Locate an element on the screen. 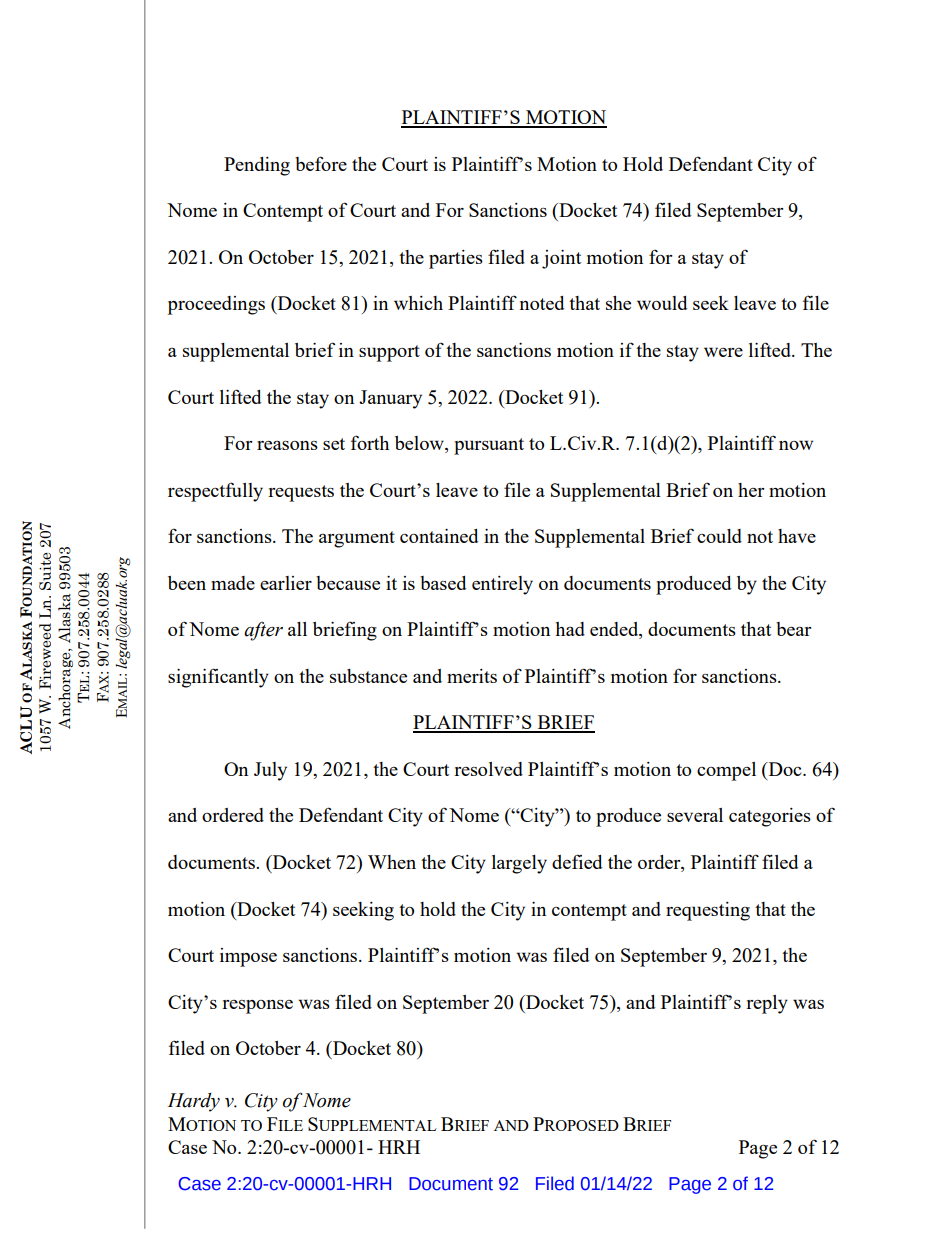 This screenshot has width=952, height=1233. Hardy is located at coordinates (194, 1102).
